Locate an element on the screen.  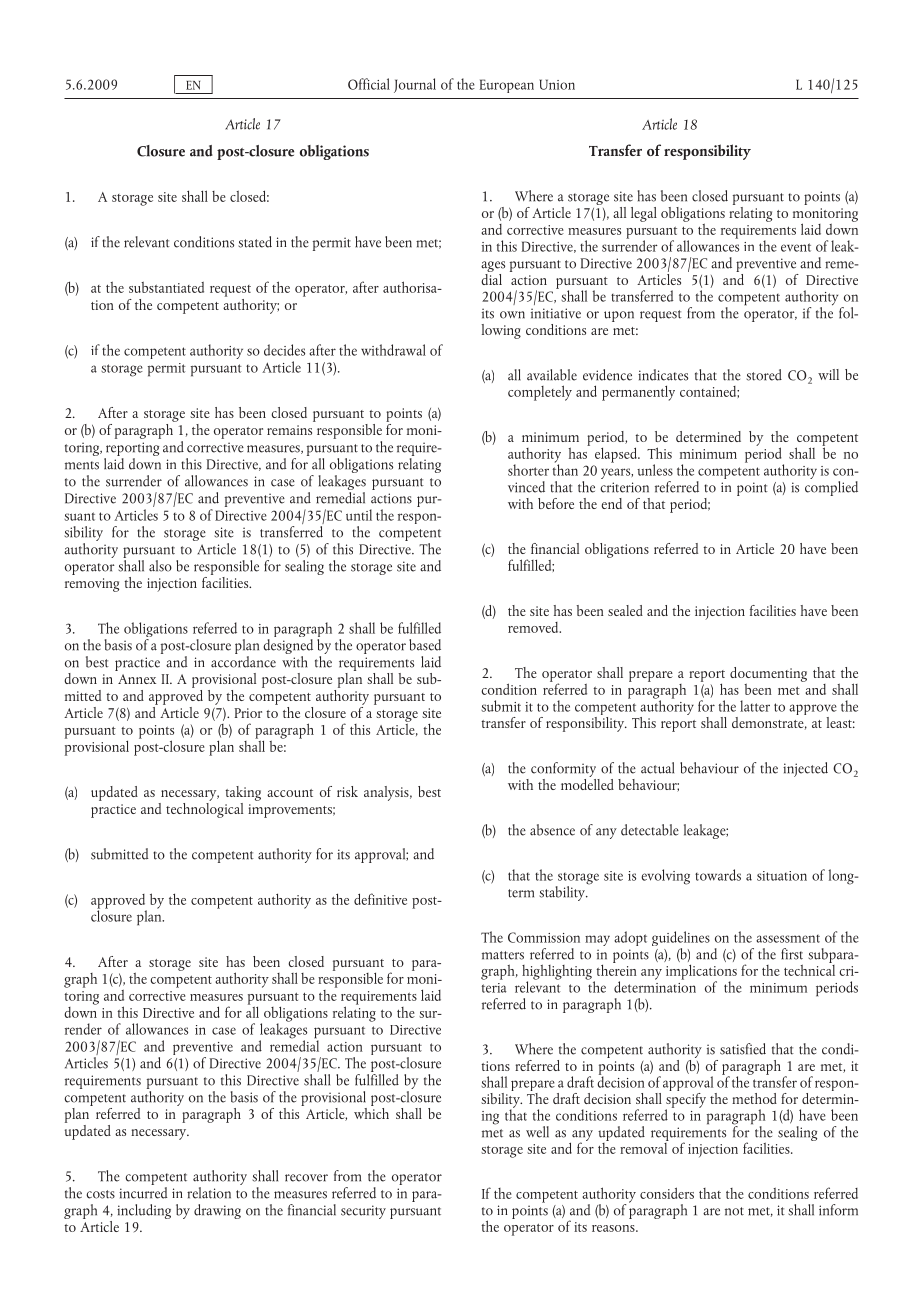
legal is located at coordinates (644, 214).
